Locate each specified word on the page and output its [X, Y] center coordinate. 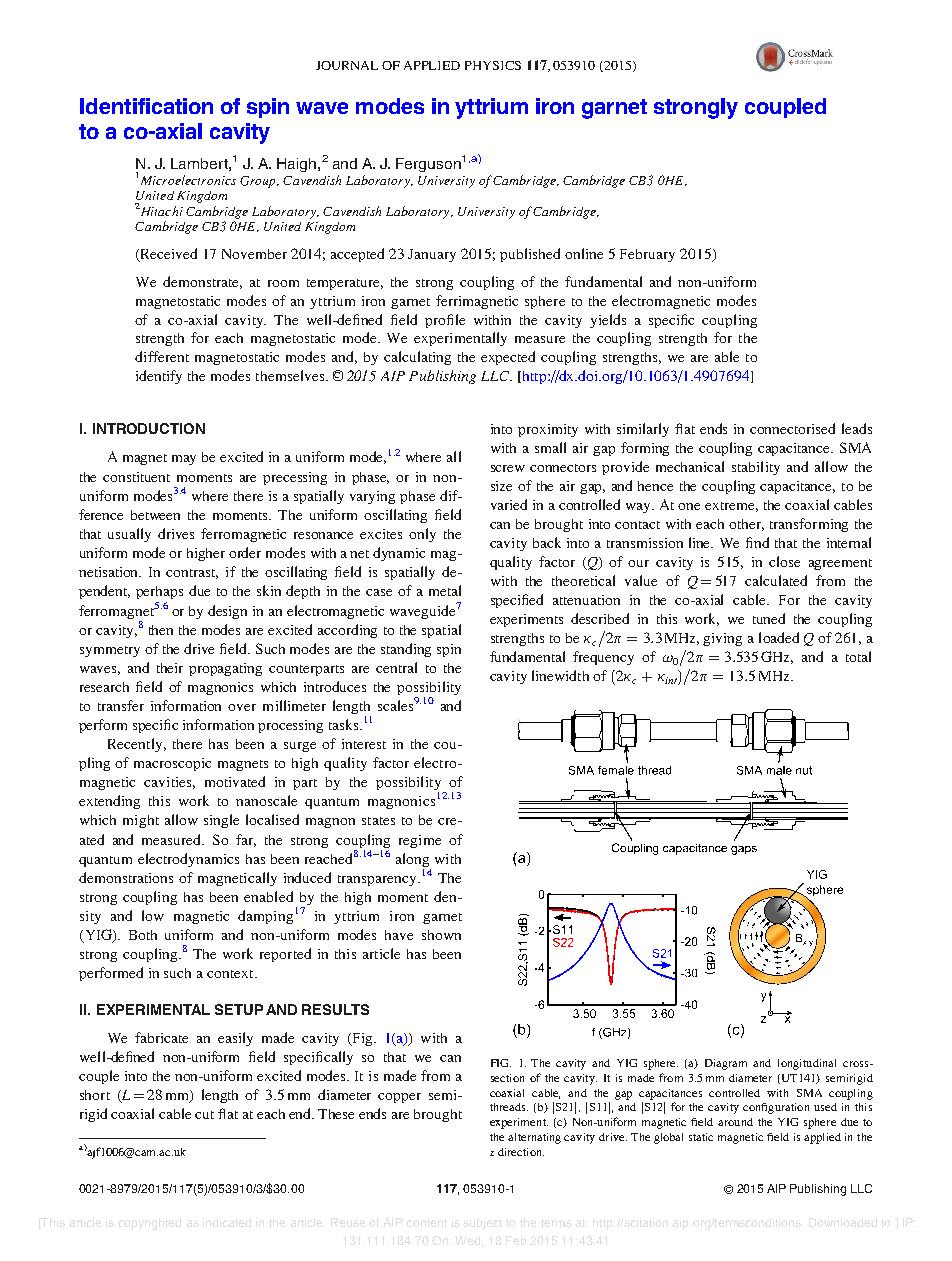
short [95, 1095]
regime [420, 841]
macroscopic [172, 764]
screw [508, 468]
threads [509, 1107]
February [647, 255]
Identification [146, 106]
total [858, 656]
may [184, 460]
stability [756, 468]
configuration [776, 1108]
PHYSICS [493, 65]
